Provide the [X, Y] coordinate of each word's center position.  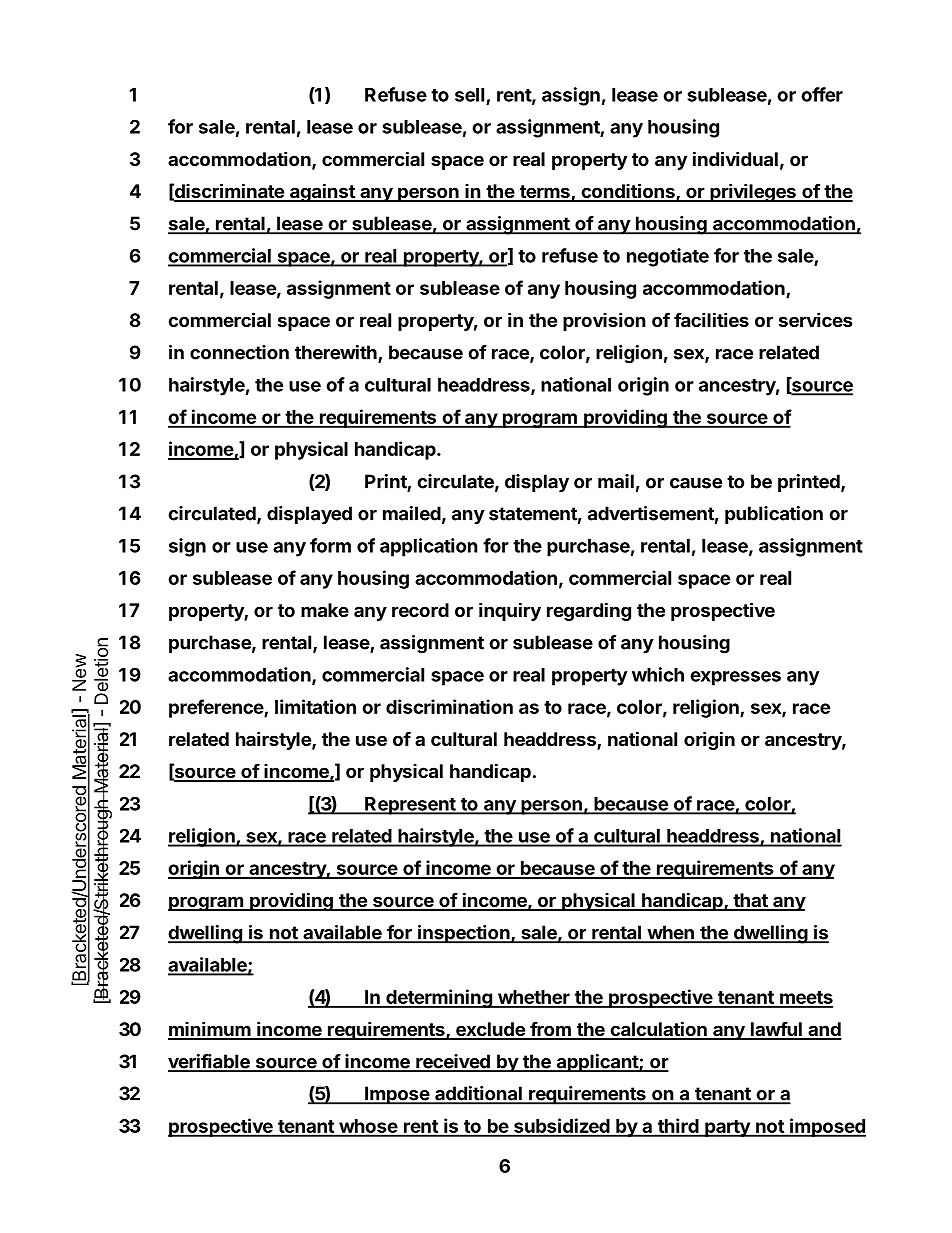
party [727, 1128]
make [325, 610]
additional [478, 1094]
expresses [735, 678]
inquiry [510, 611]
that [750, 901]
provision [604, 321]
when [670, 933]
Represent [410, 806]
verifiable [210, 1062]
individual [735, 158]
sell [471, 96]
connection [239, 352]
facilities [711, 319]
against [322, 192]
